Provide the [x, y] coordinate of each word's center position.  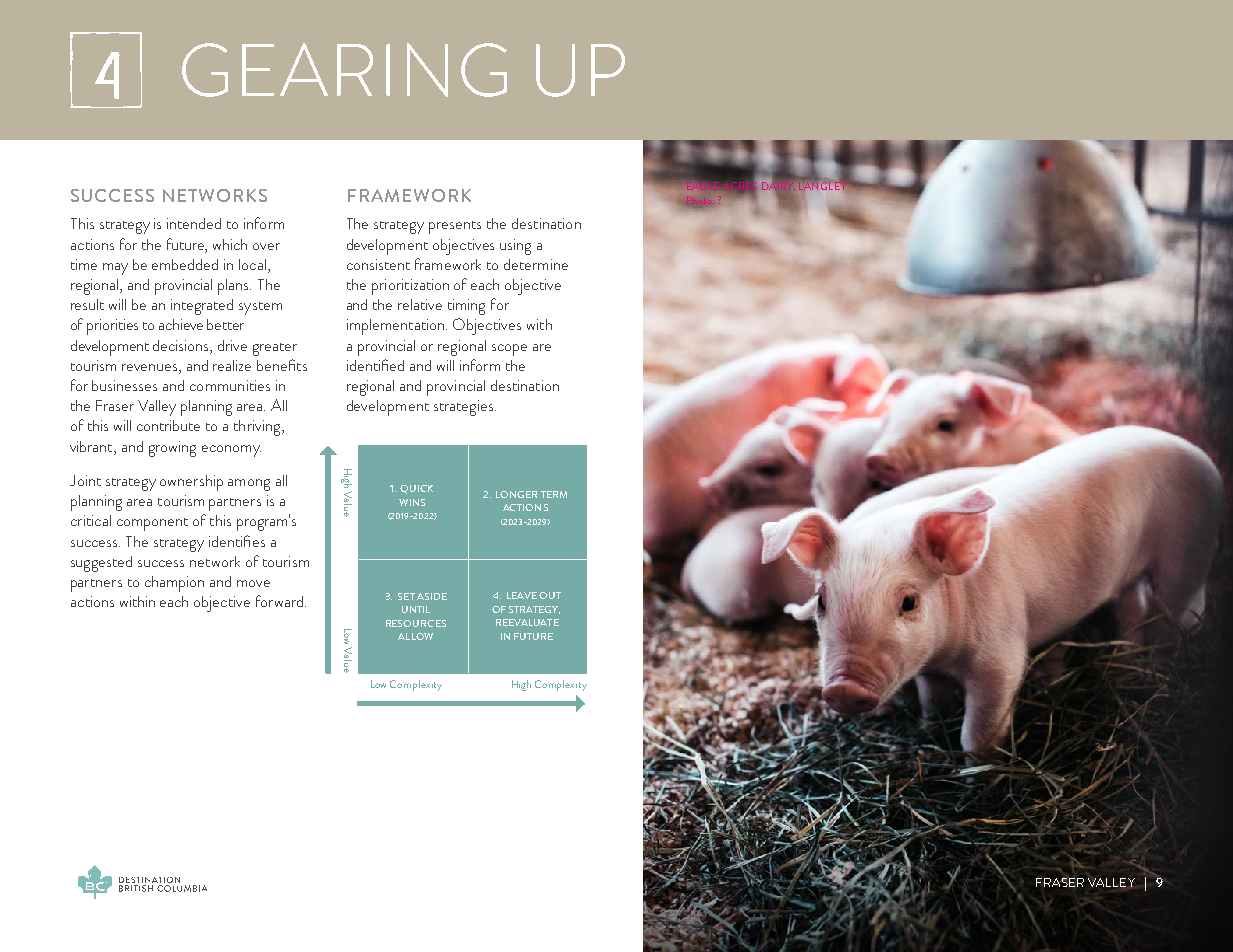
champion [174, 584]
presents [455, 227]
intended [194, 223]
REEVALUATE [527, 622]
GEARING [344, 70]
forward [279, 601]
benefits [282, 365]
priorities [112, 327]
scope [509, 350]
